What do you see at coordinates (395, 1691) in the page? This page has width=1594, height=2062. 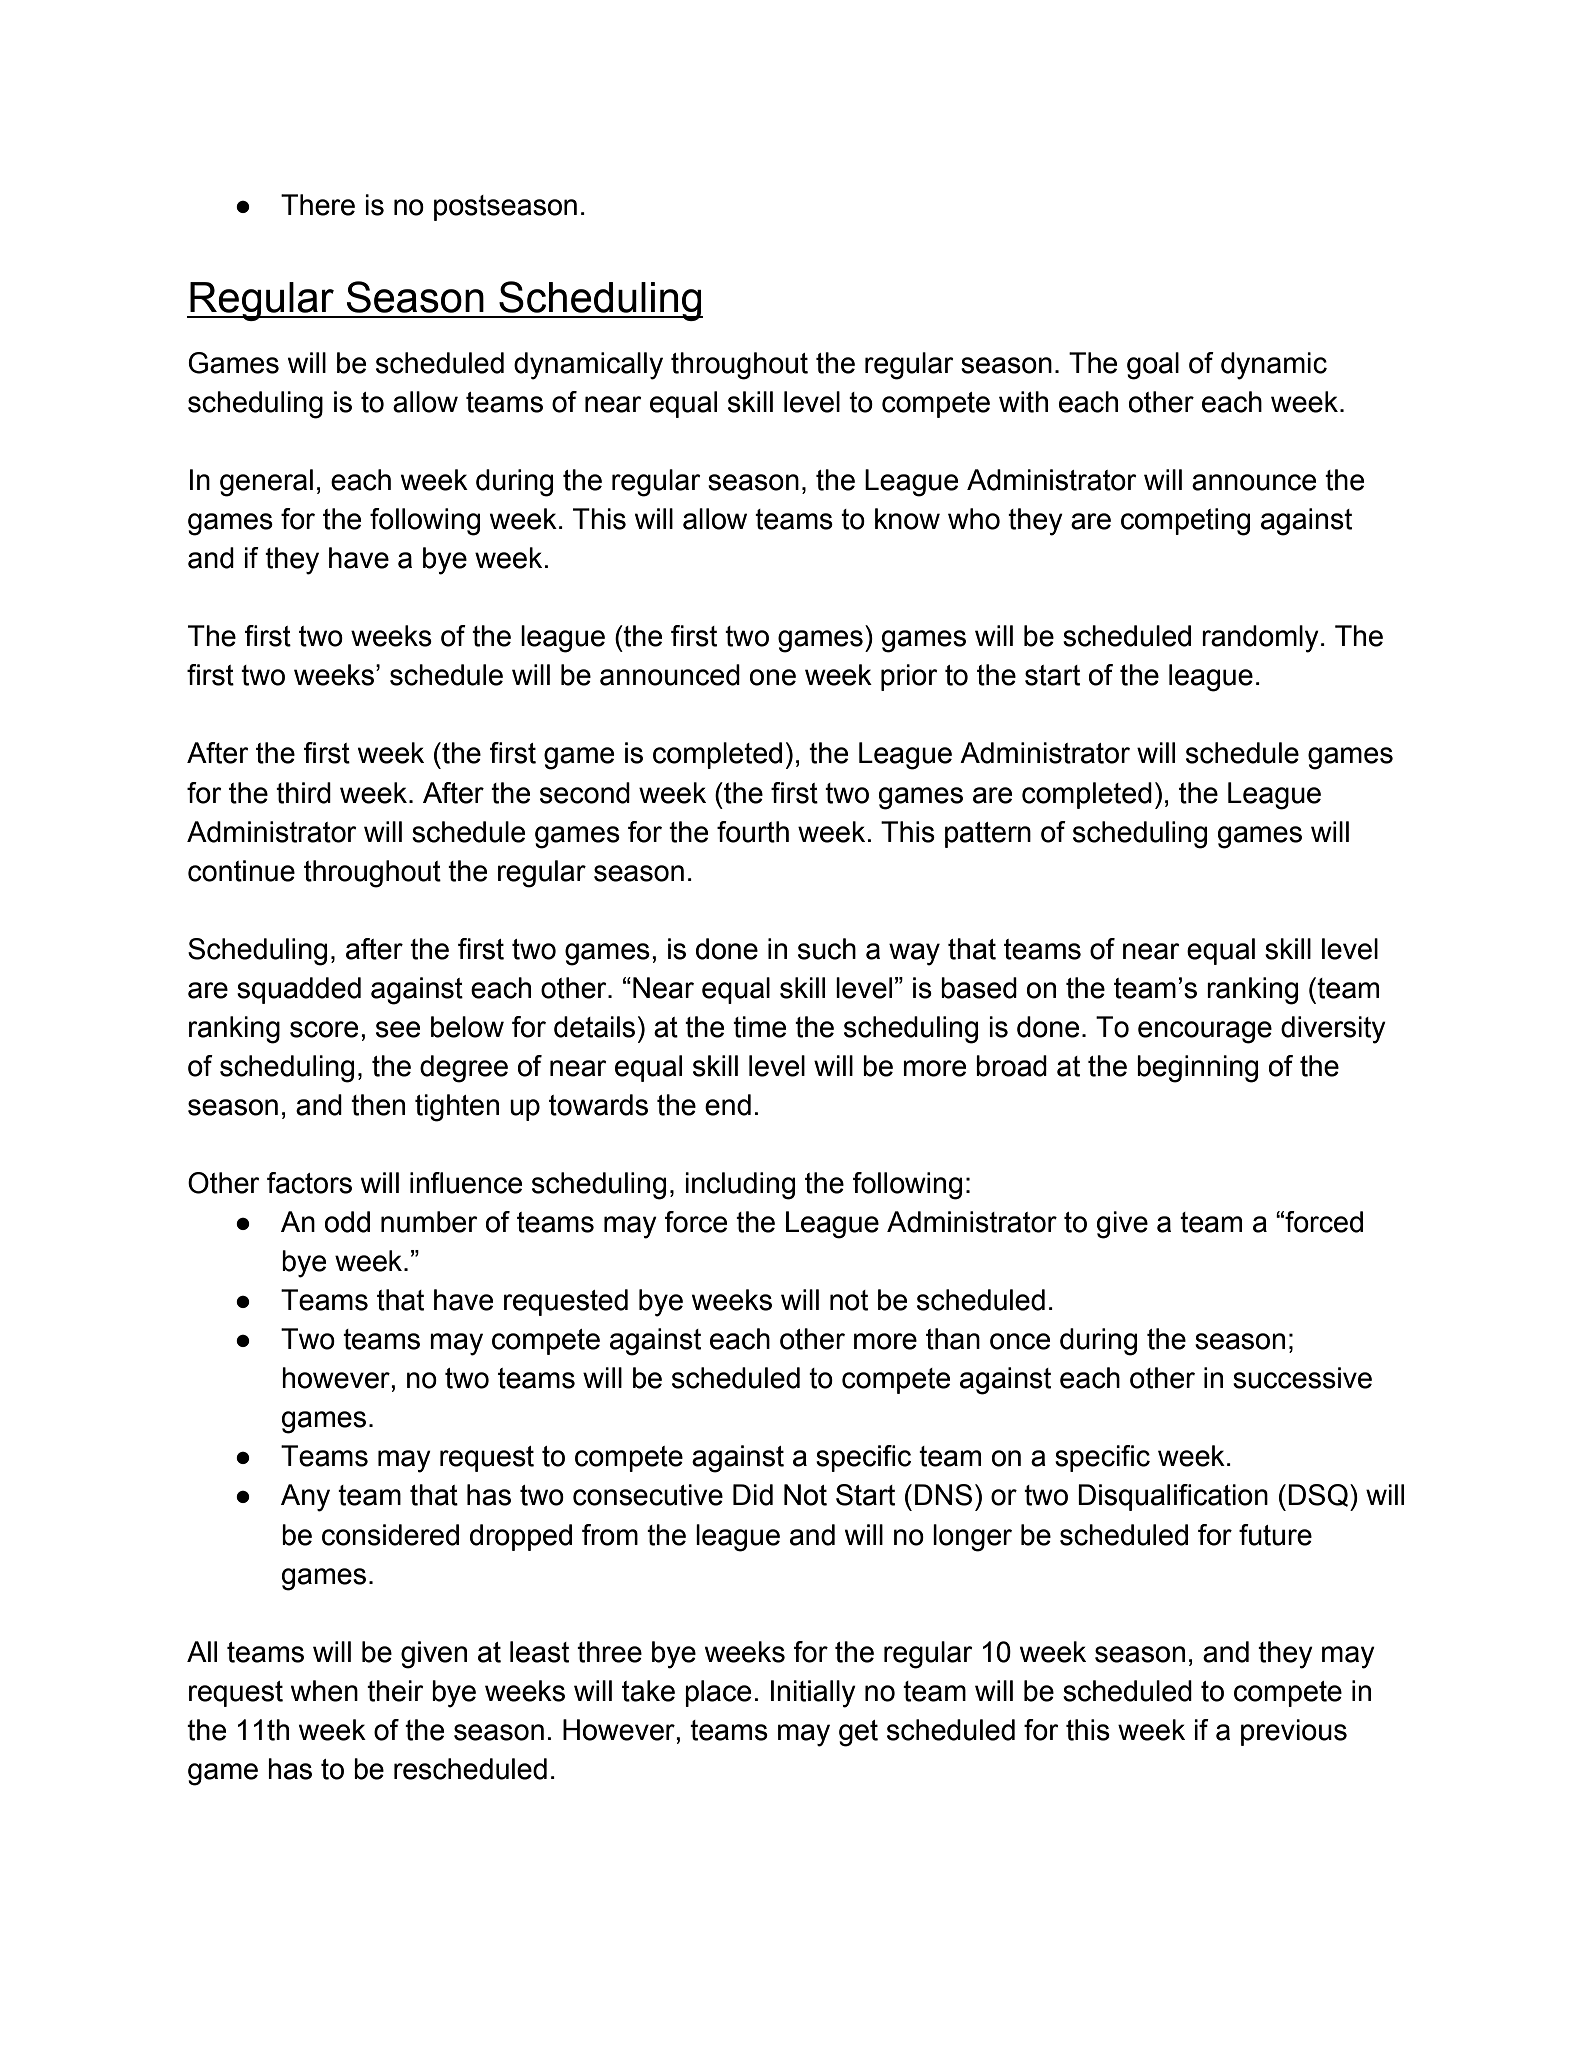 I see `their` at bounding box center [395, 1691].
